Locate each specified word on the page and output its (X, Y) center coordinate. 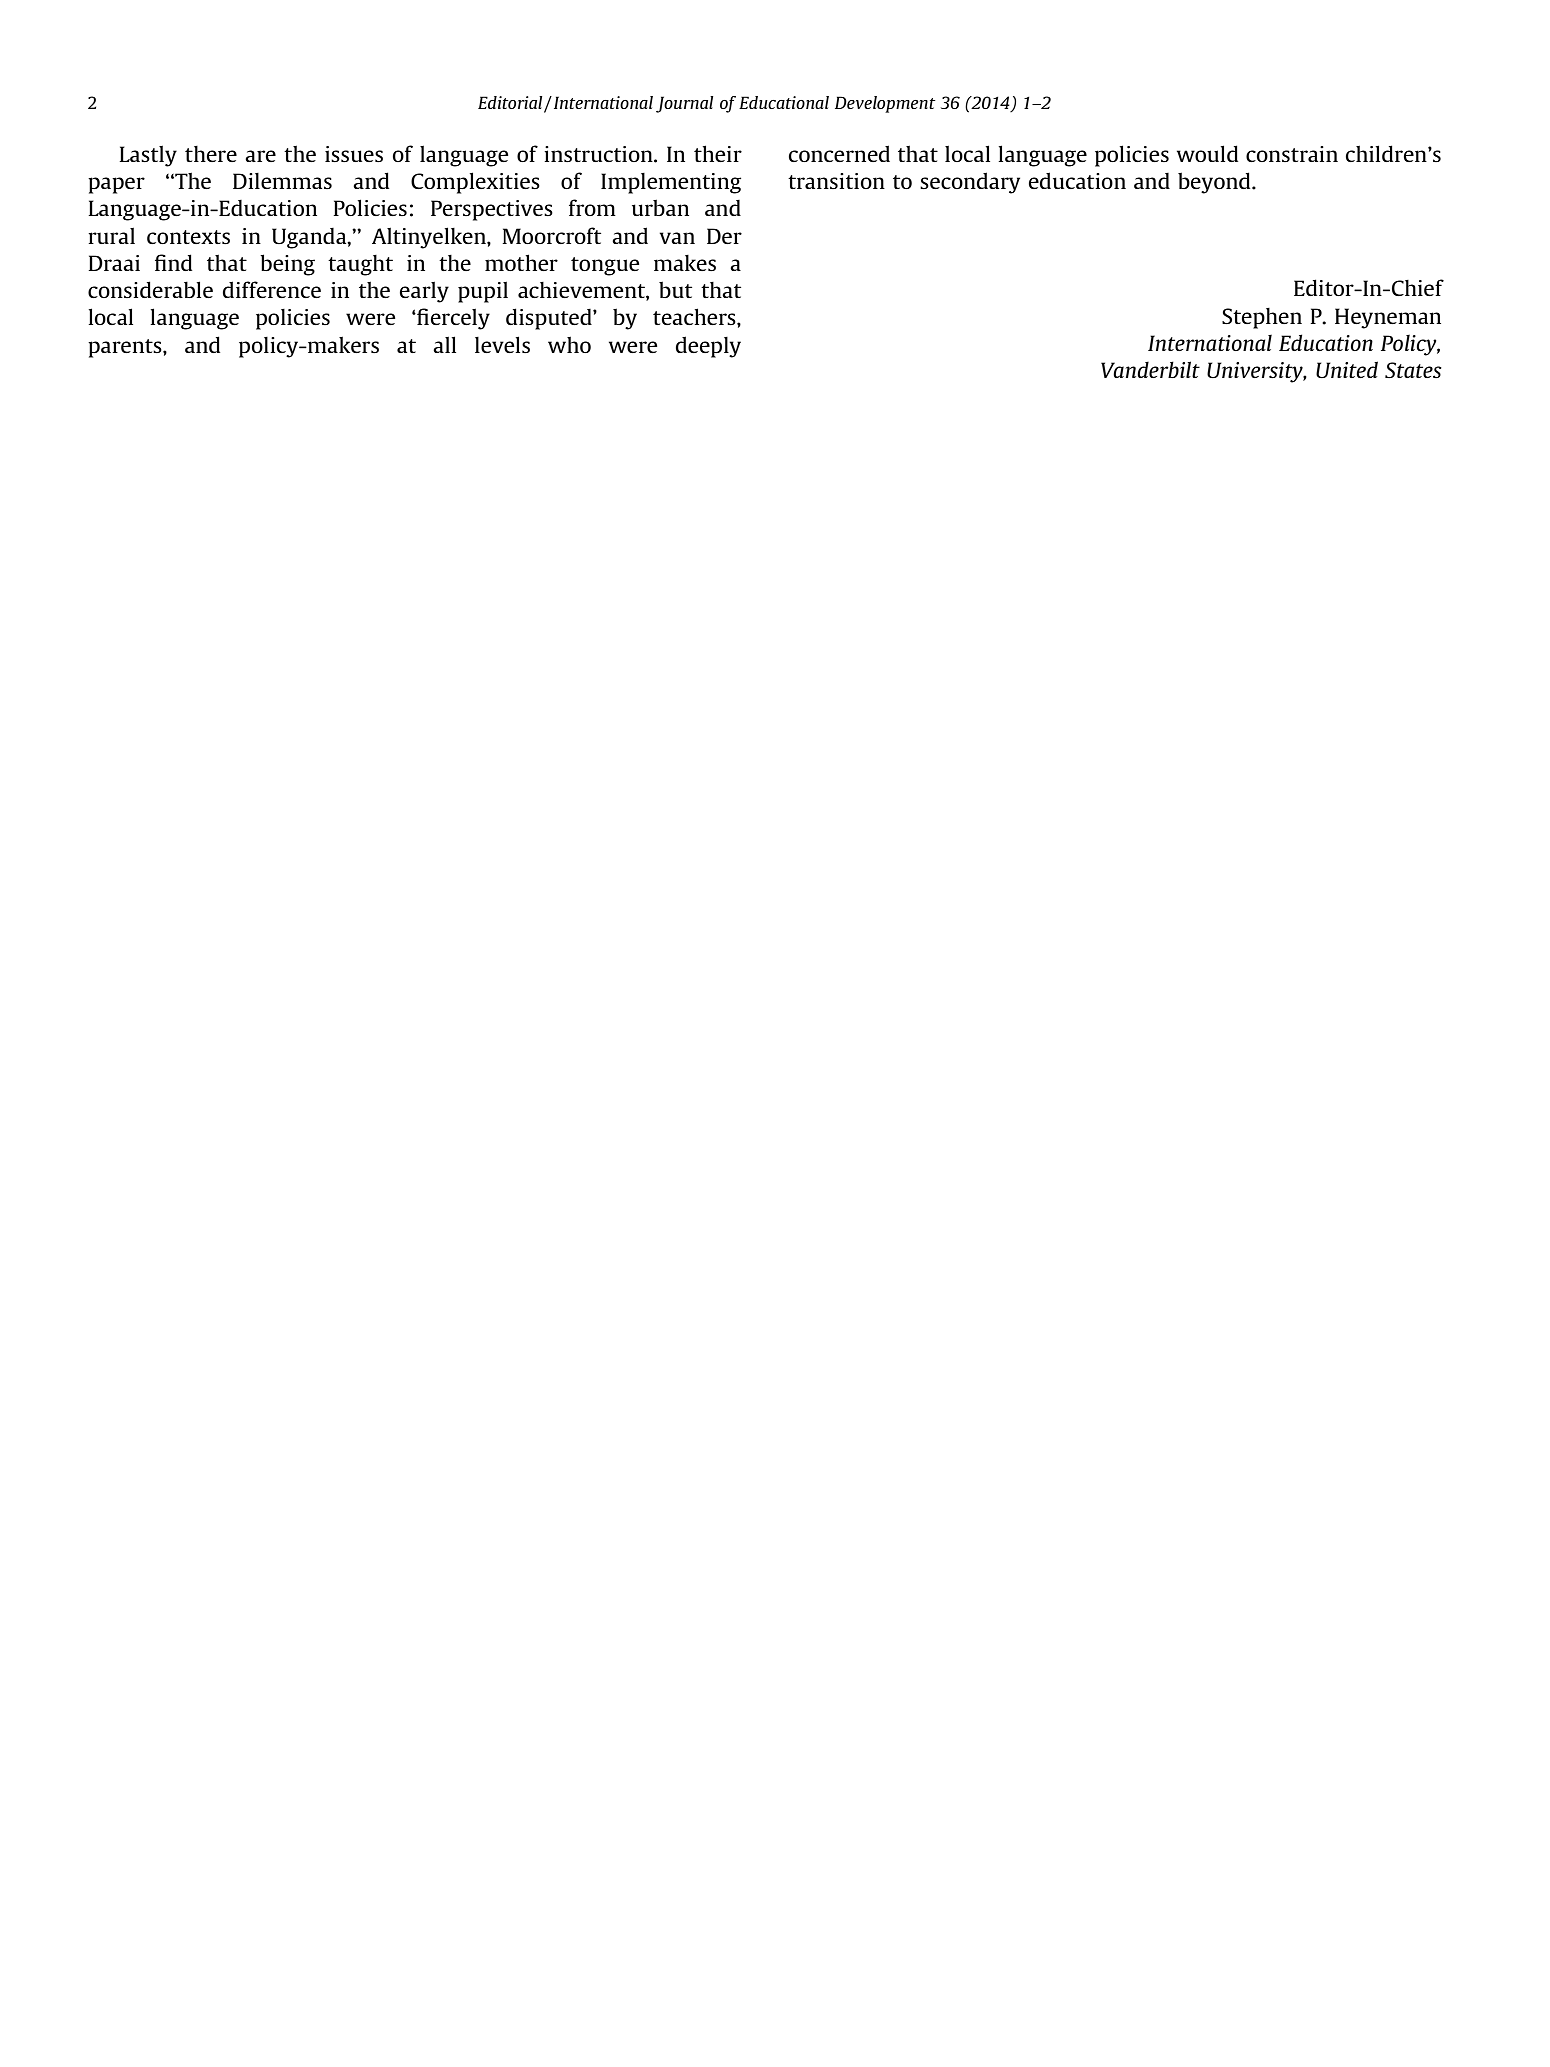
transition (836, 181)
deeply (708, 347)
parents (126, 348)
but (675, 289)
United (1347, 369)
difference (272, 289)
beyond (1215, 183)
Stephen (1262, 318)
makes (685, 263)
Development (885, 104)
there (211, 154)
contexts (188, 237)
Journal (684, 104)
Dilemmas (282, 181)
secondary (970, 183)
